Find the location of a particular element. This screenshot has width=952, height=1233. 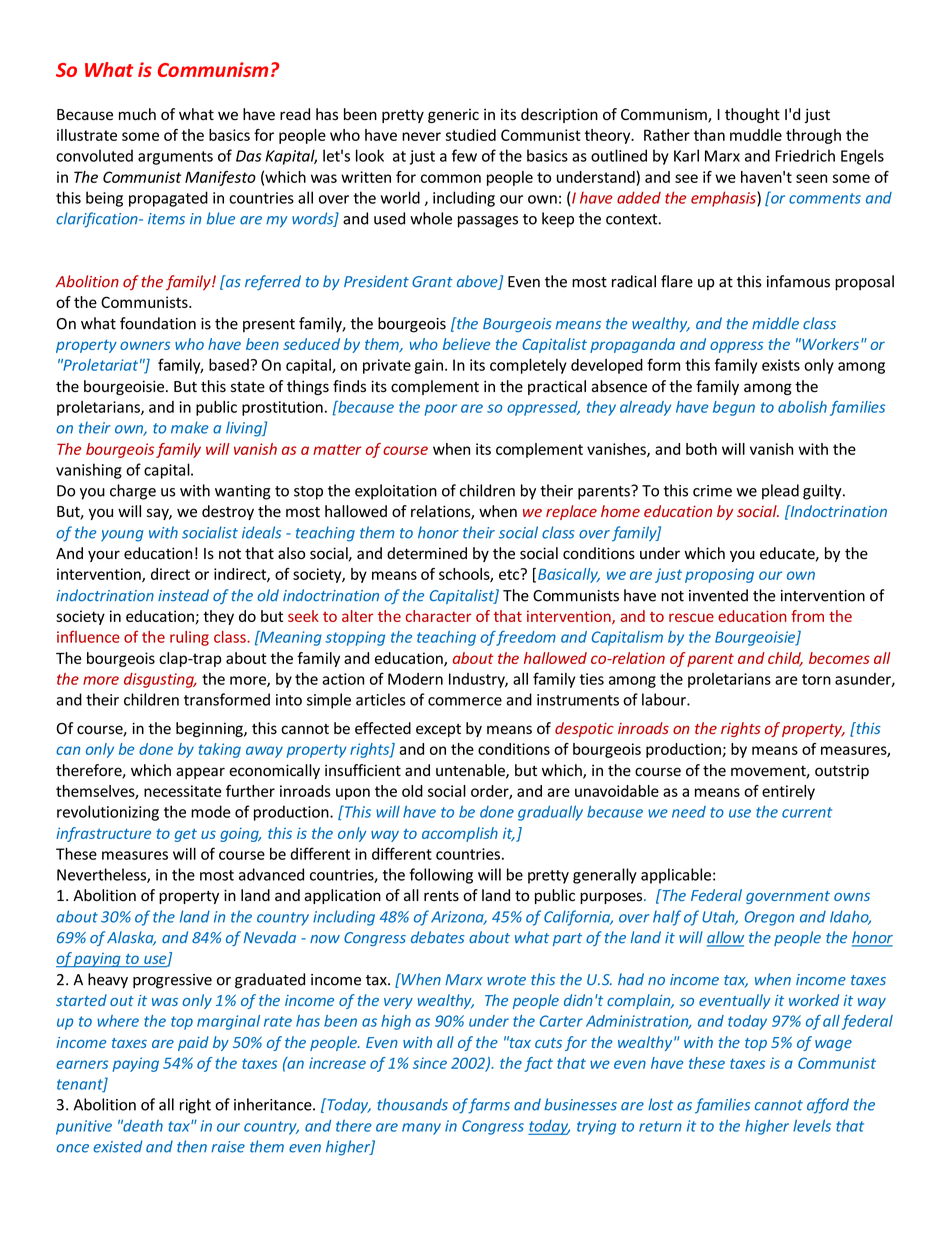

arguments is located at coordinates (175, 158).
